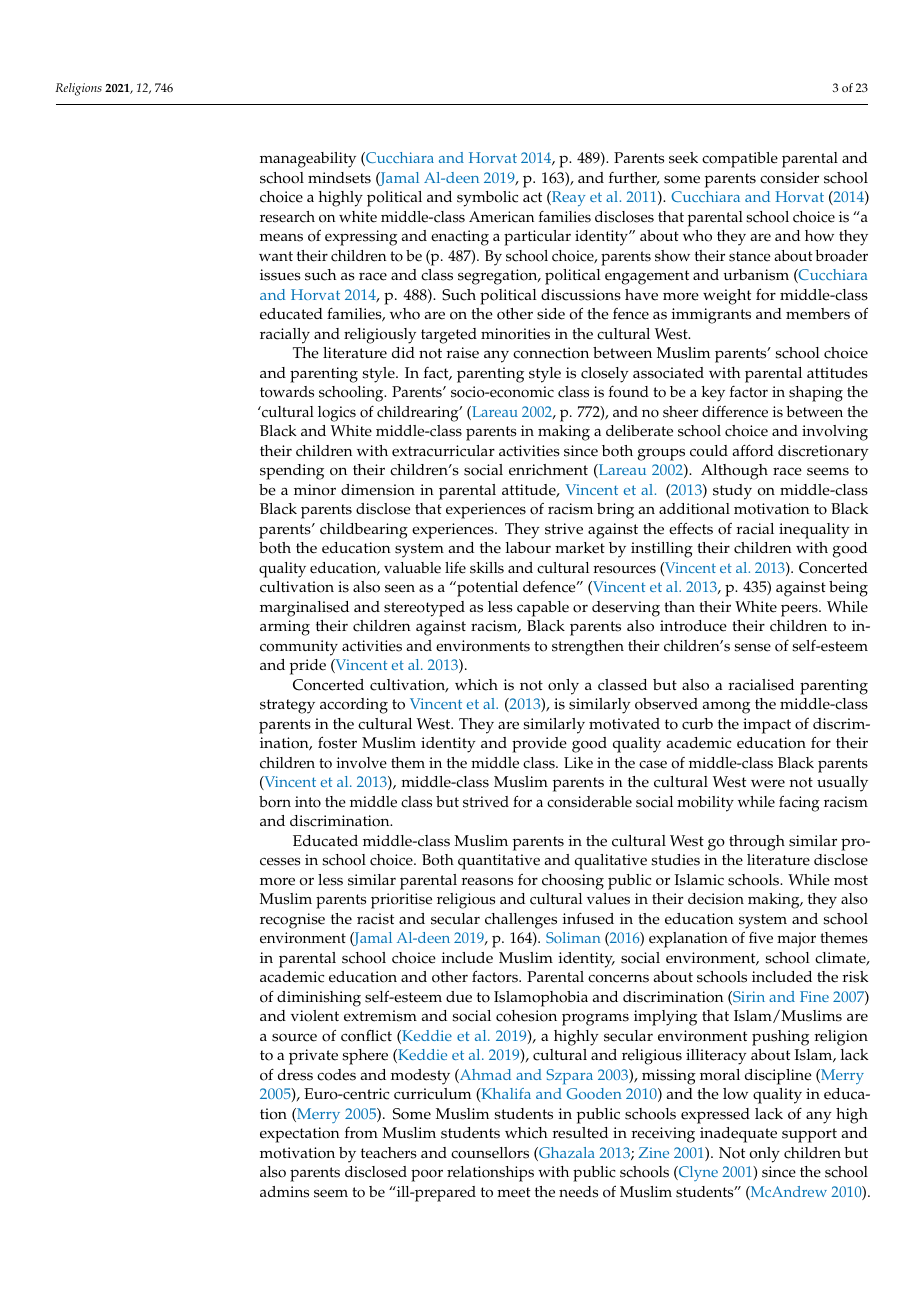 This screenshot has height=1308, width=924. What do you see at coordinates (537, 238) in the screenshot?
I see `particular` at bounding box center [537, 238].
